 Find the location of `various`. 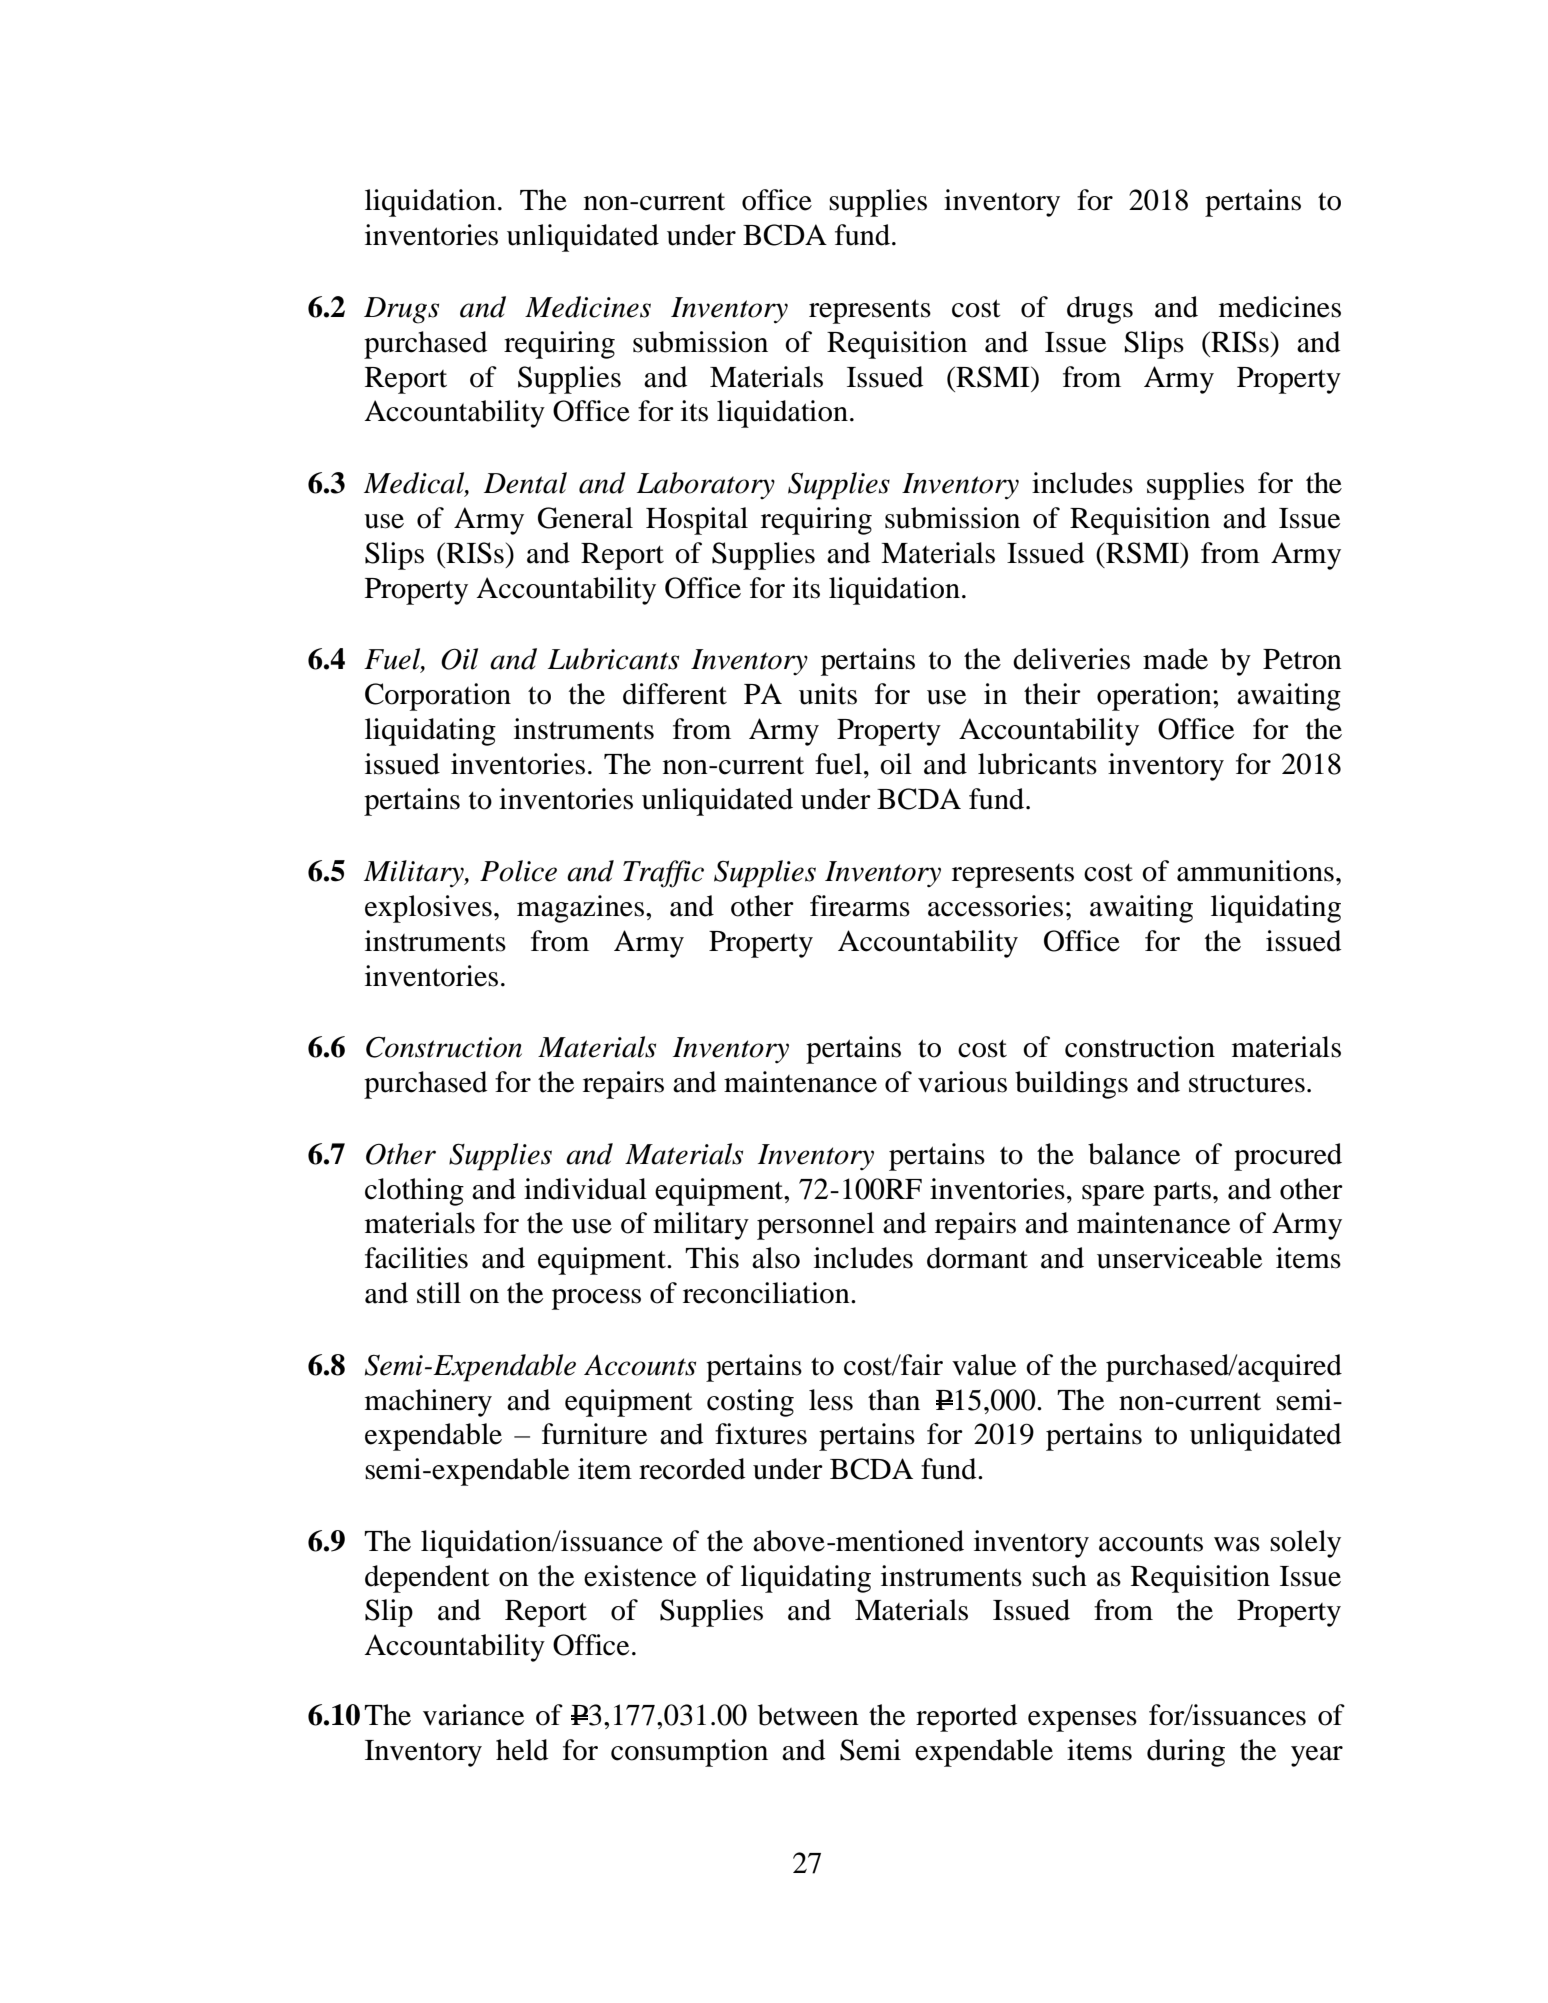

various is located at coordinates (962, 1082).
